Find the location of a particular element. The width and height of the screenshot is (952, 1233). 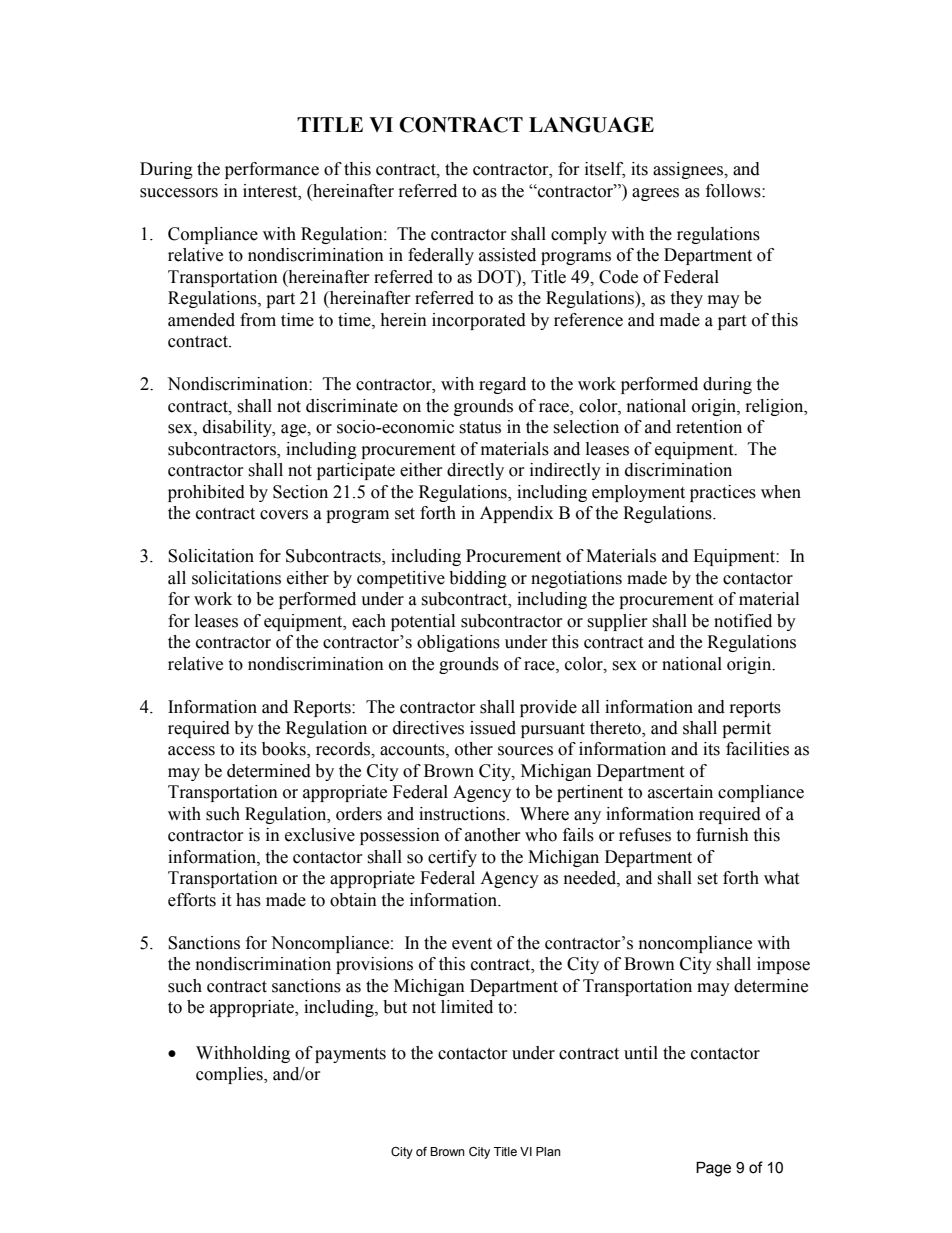

assisted is located at coordinates (507, 255).
